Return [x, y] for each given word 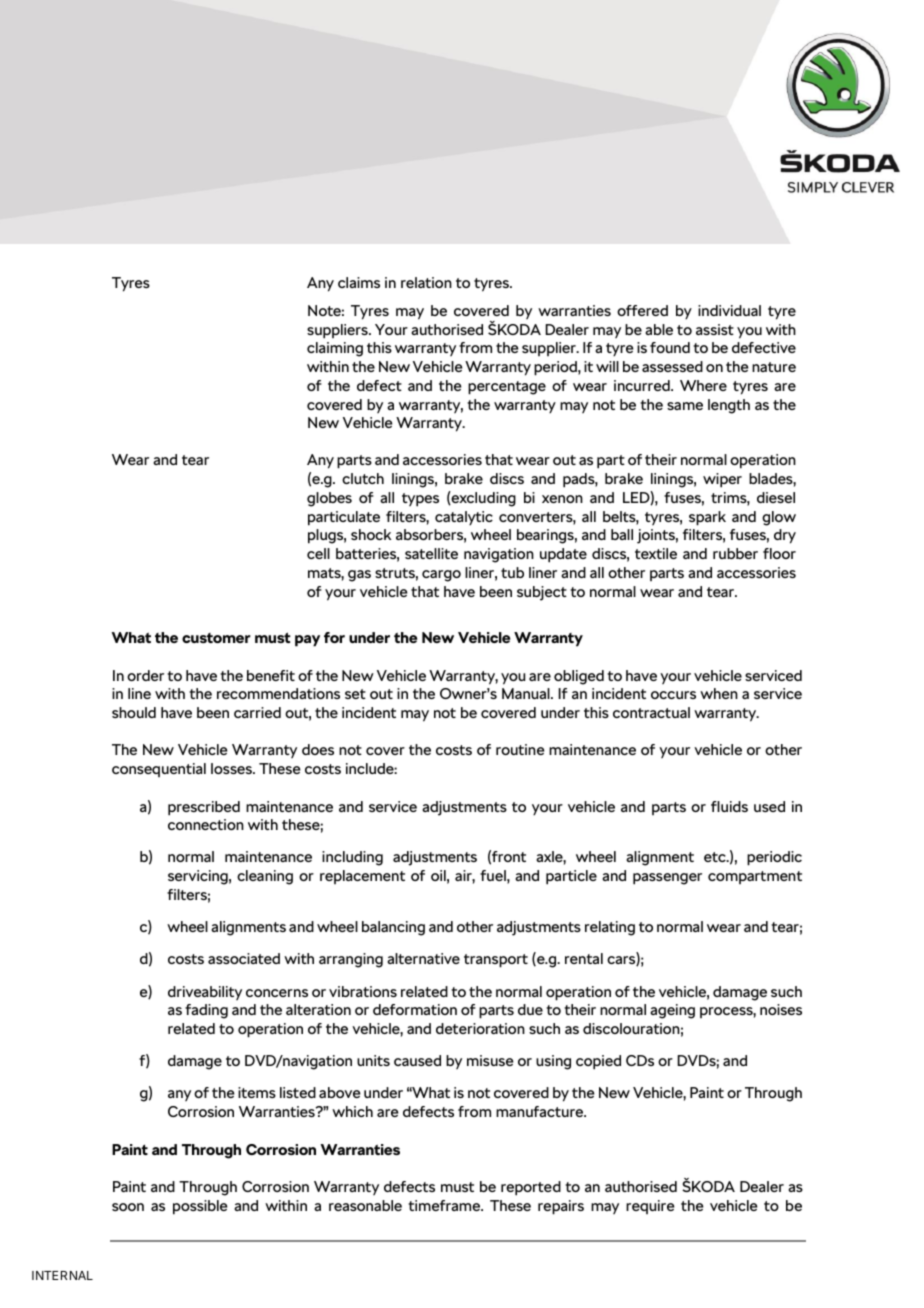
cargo [441, 576]
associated [244, 958]
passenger [667, 879]
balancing [393, 928]
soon [128, 1207]
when [719, 693]
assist [715, 329]
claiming [335, 349]
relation [426, 282]
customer [216, 638]
